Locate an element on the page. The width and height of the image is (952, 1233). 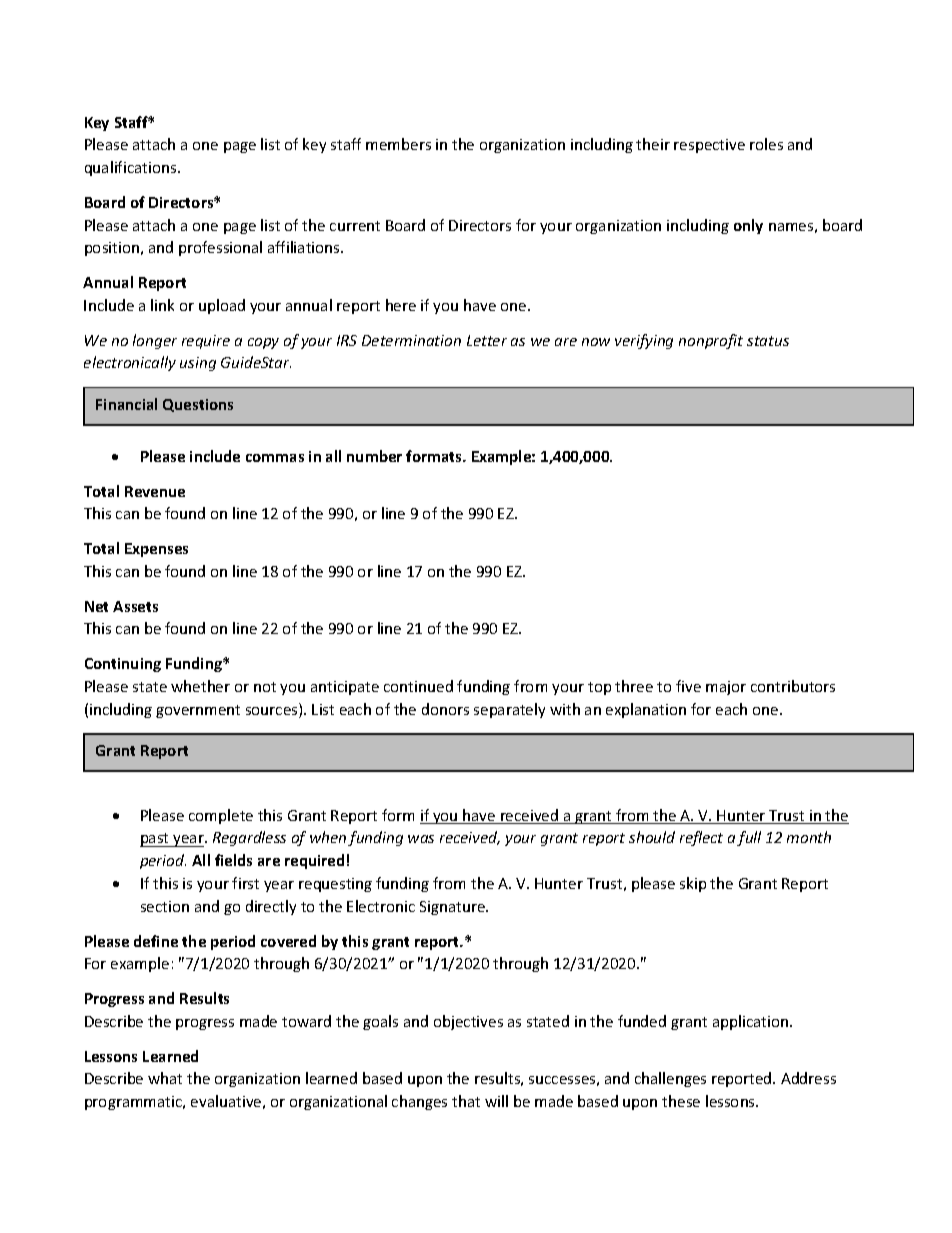
challenges is located at coordinates (670, 1079).
